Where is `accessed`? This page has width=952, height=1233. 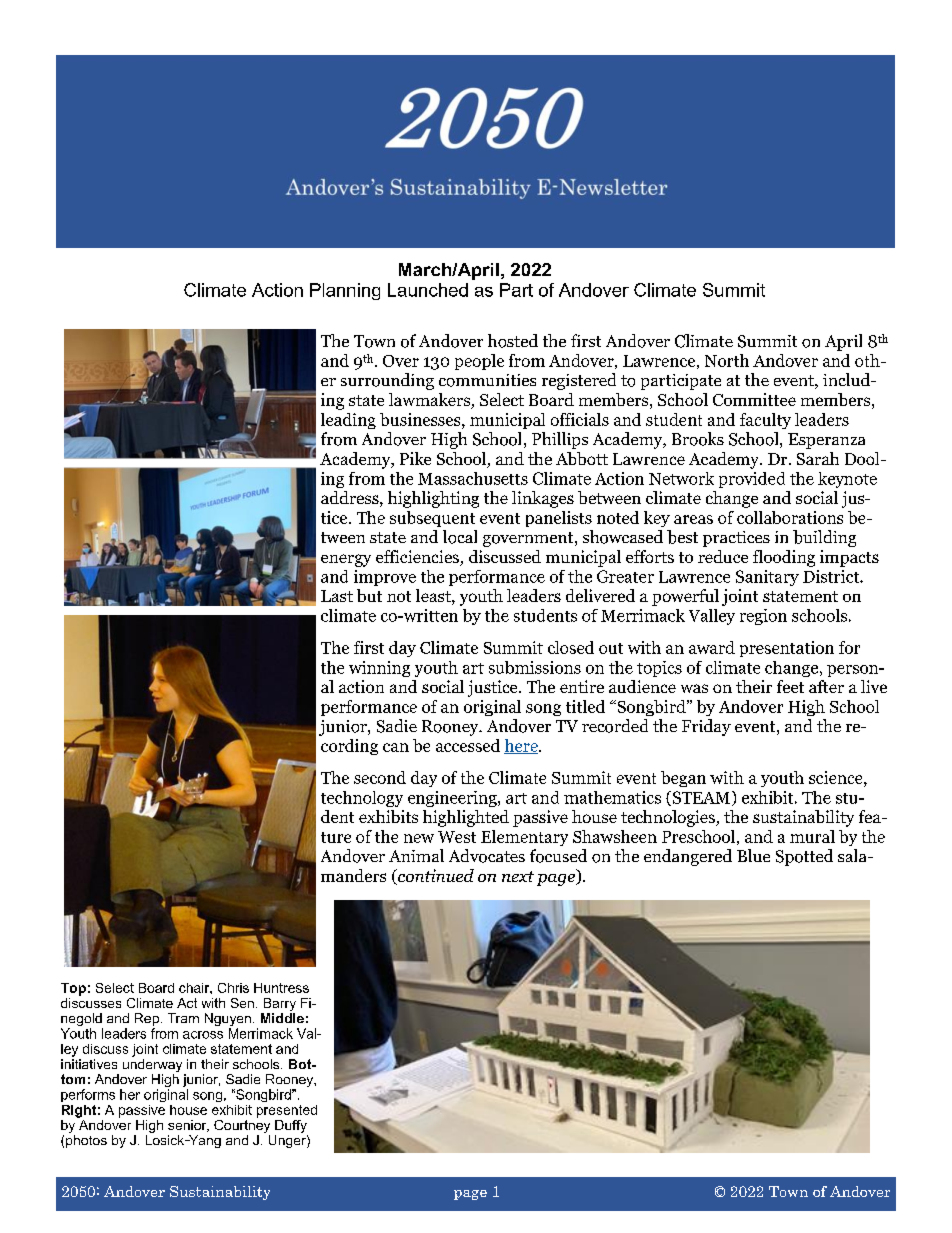 accessed is located at coordinates (468, 745).
